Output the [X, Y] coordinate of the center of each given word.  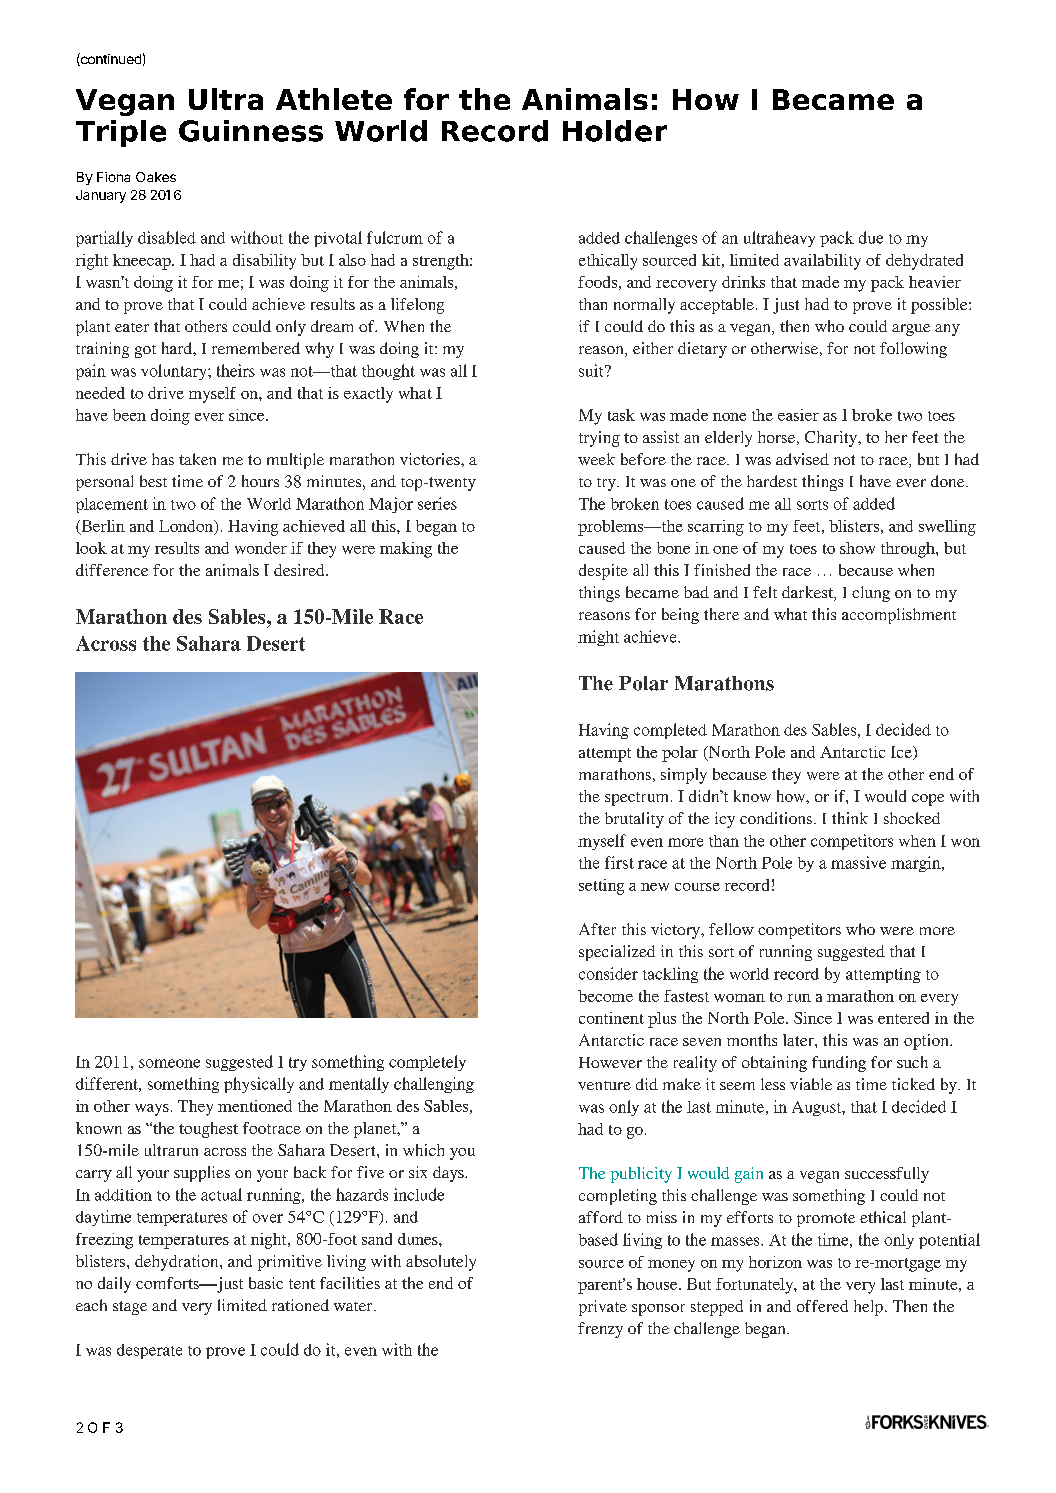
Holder [615, 131]
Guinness [251, 131]
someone [169, 1063]
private [603, 1308]
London [187, 527]
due [871, 237]
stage [130, 1308]
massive [858, 862]
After [597, 929]
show [857, 548]
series [437, 503]
